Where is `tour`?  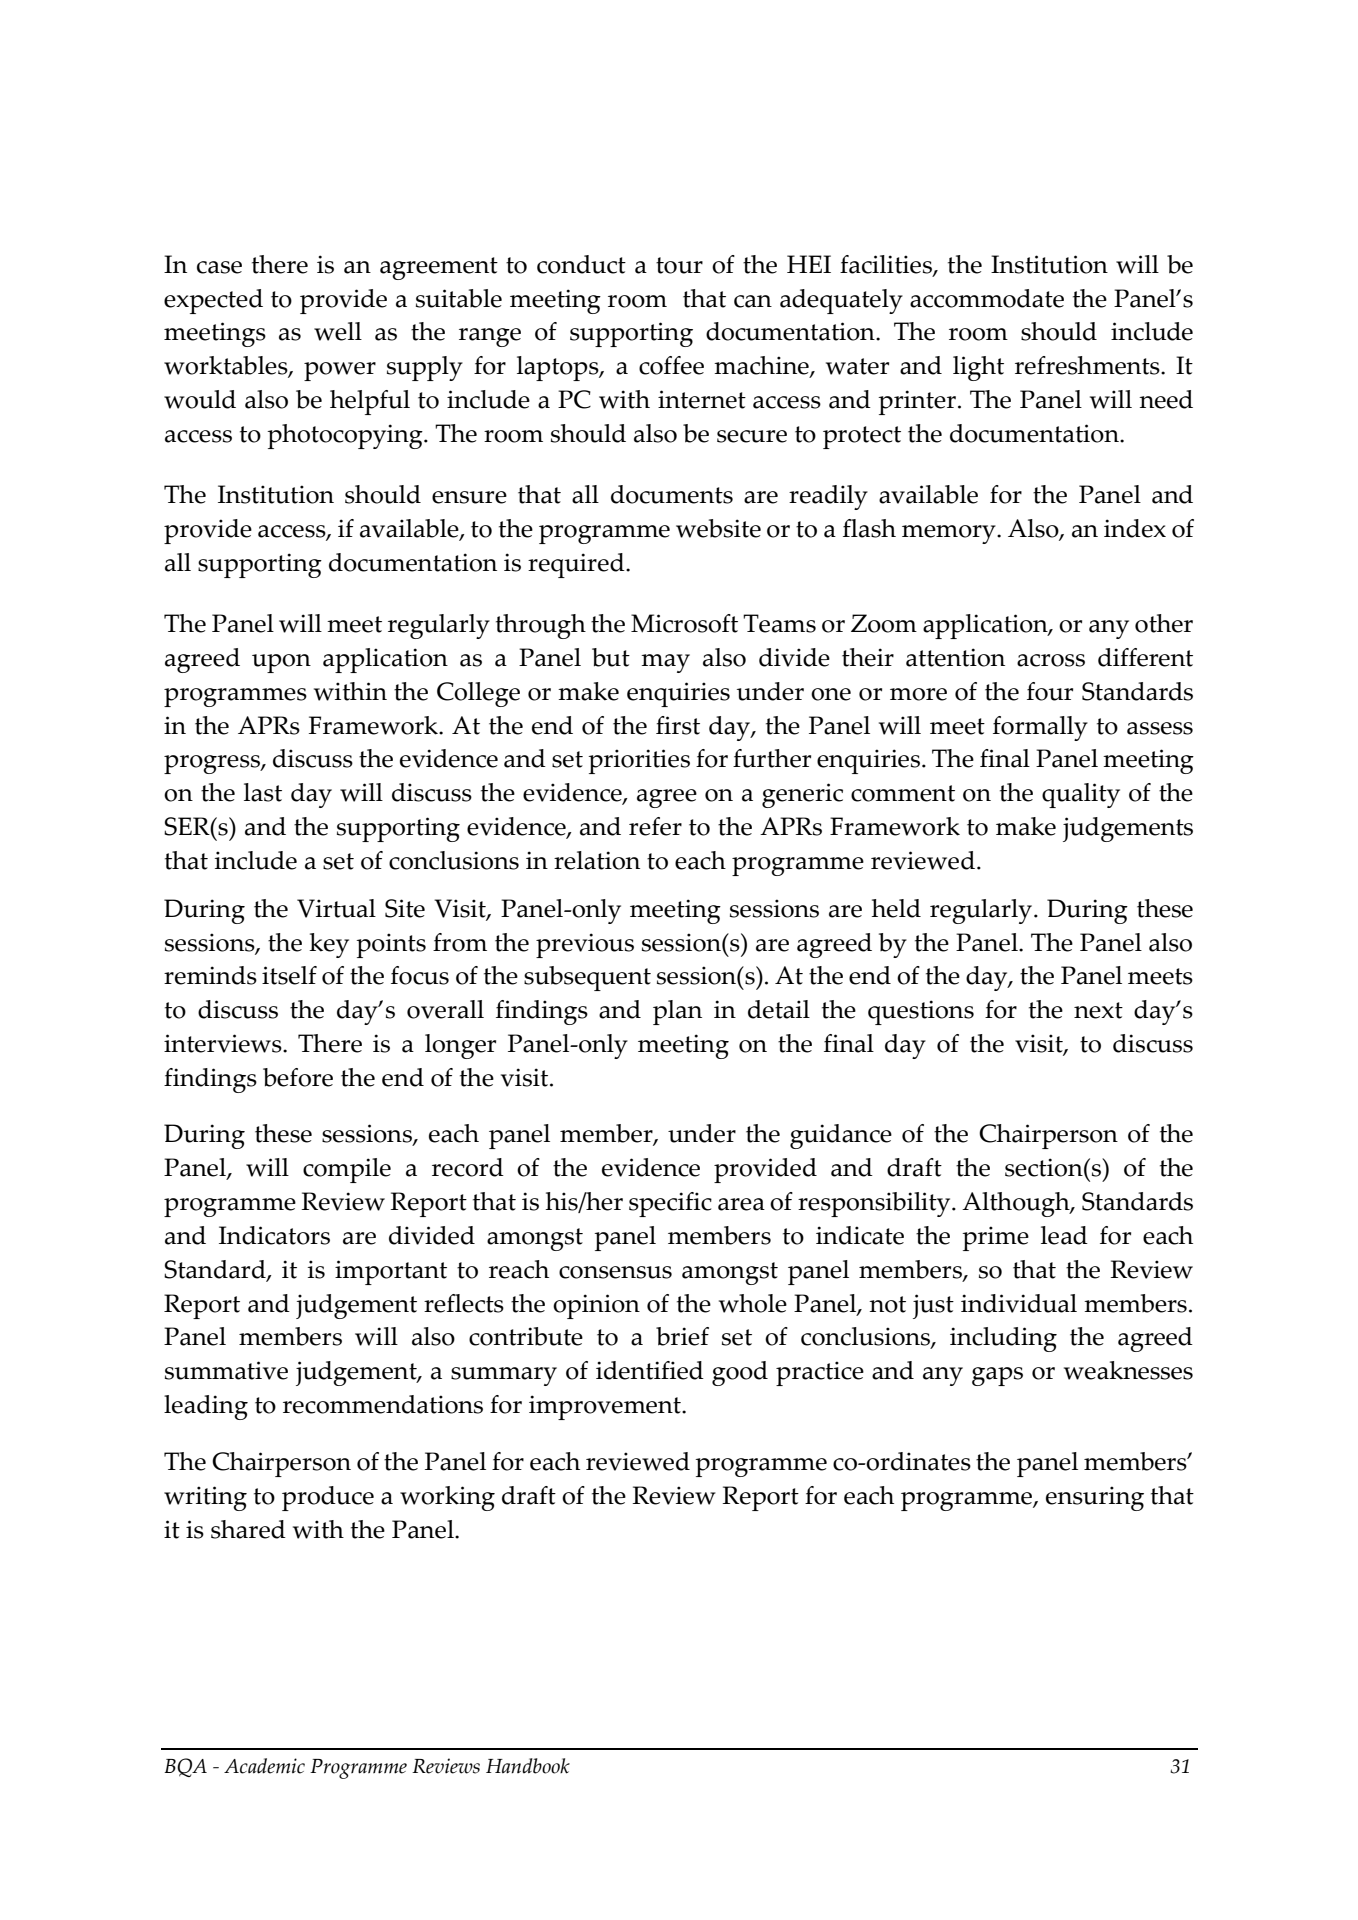 tour is located at coordinates (679, 265).
